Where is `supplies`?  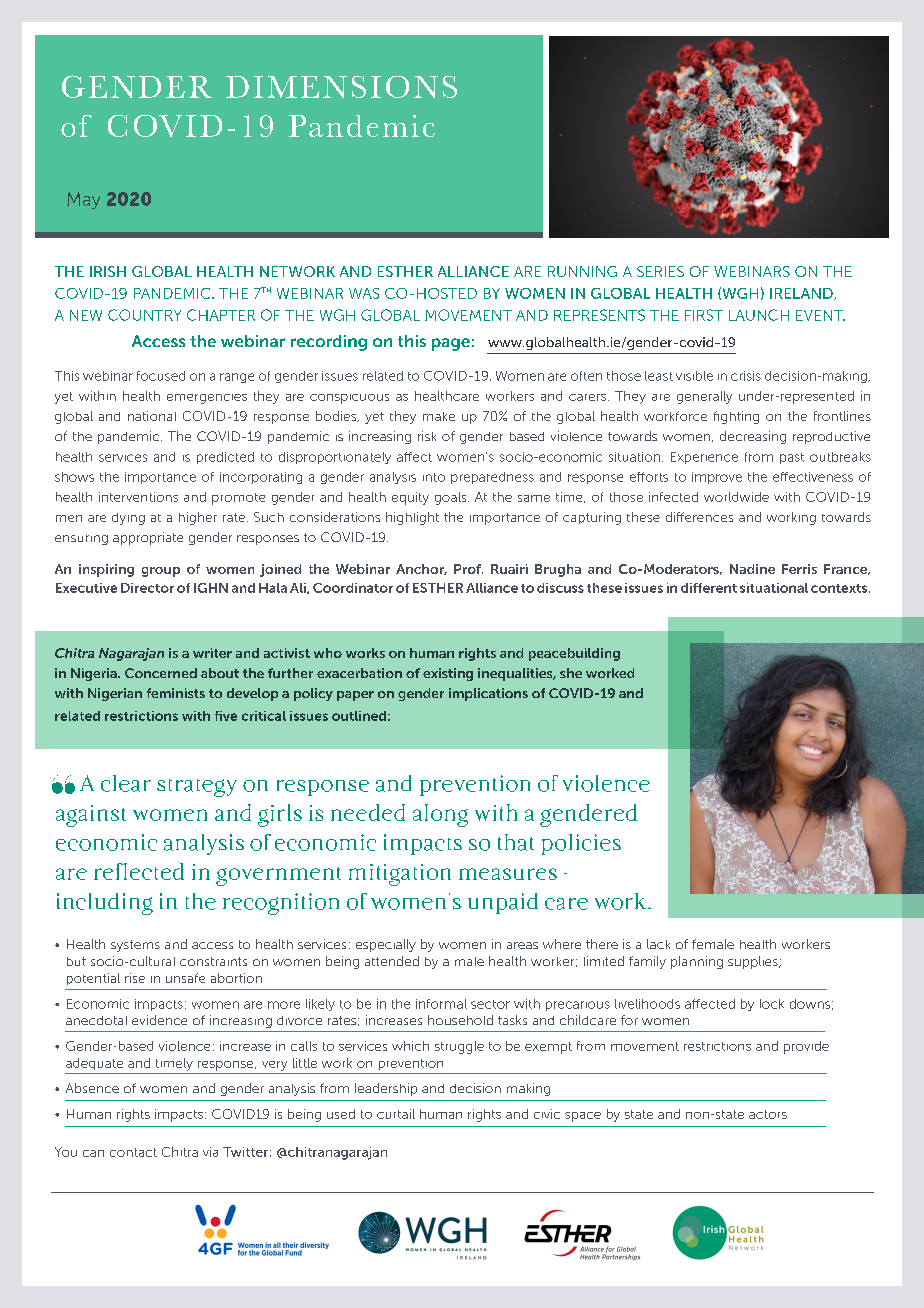
supplies is located at coordinates (754, 962).
